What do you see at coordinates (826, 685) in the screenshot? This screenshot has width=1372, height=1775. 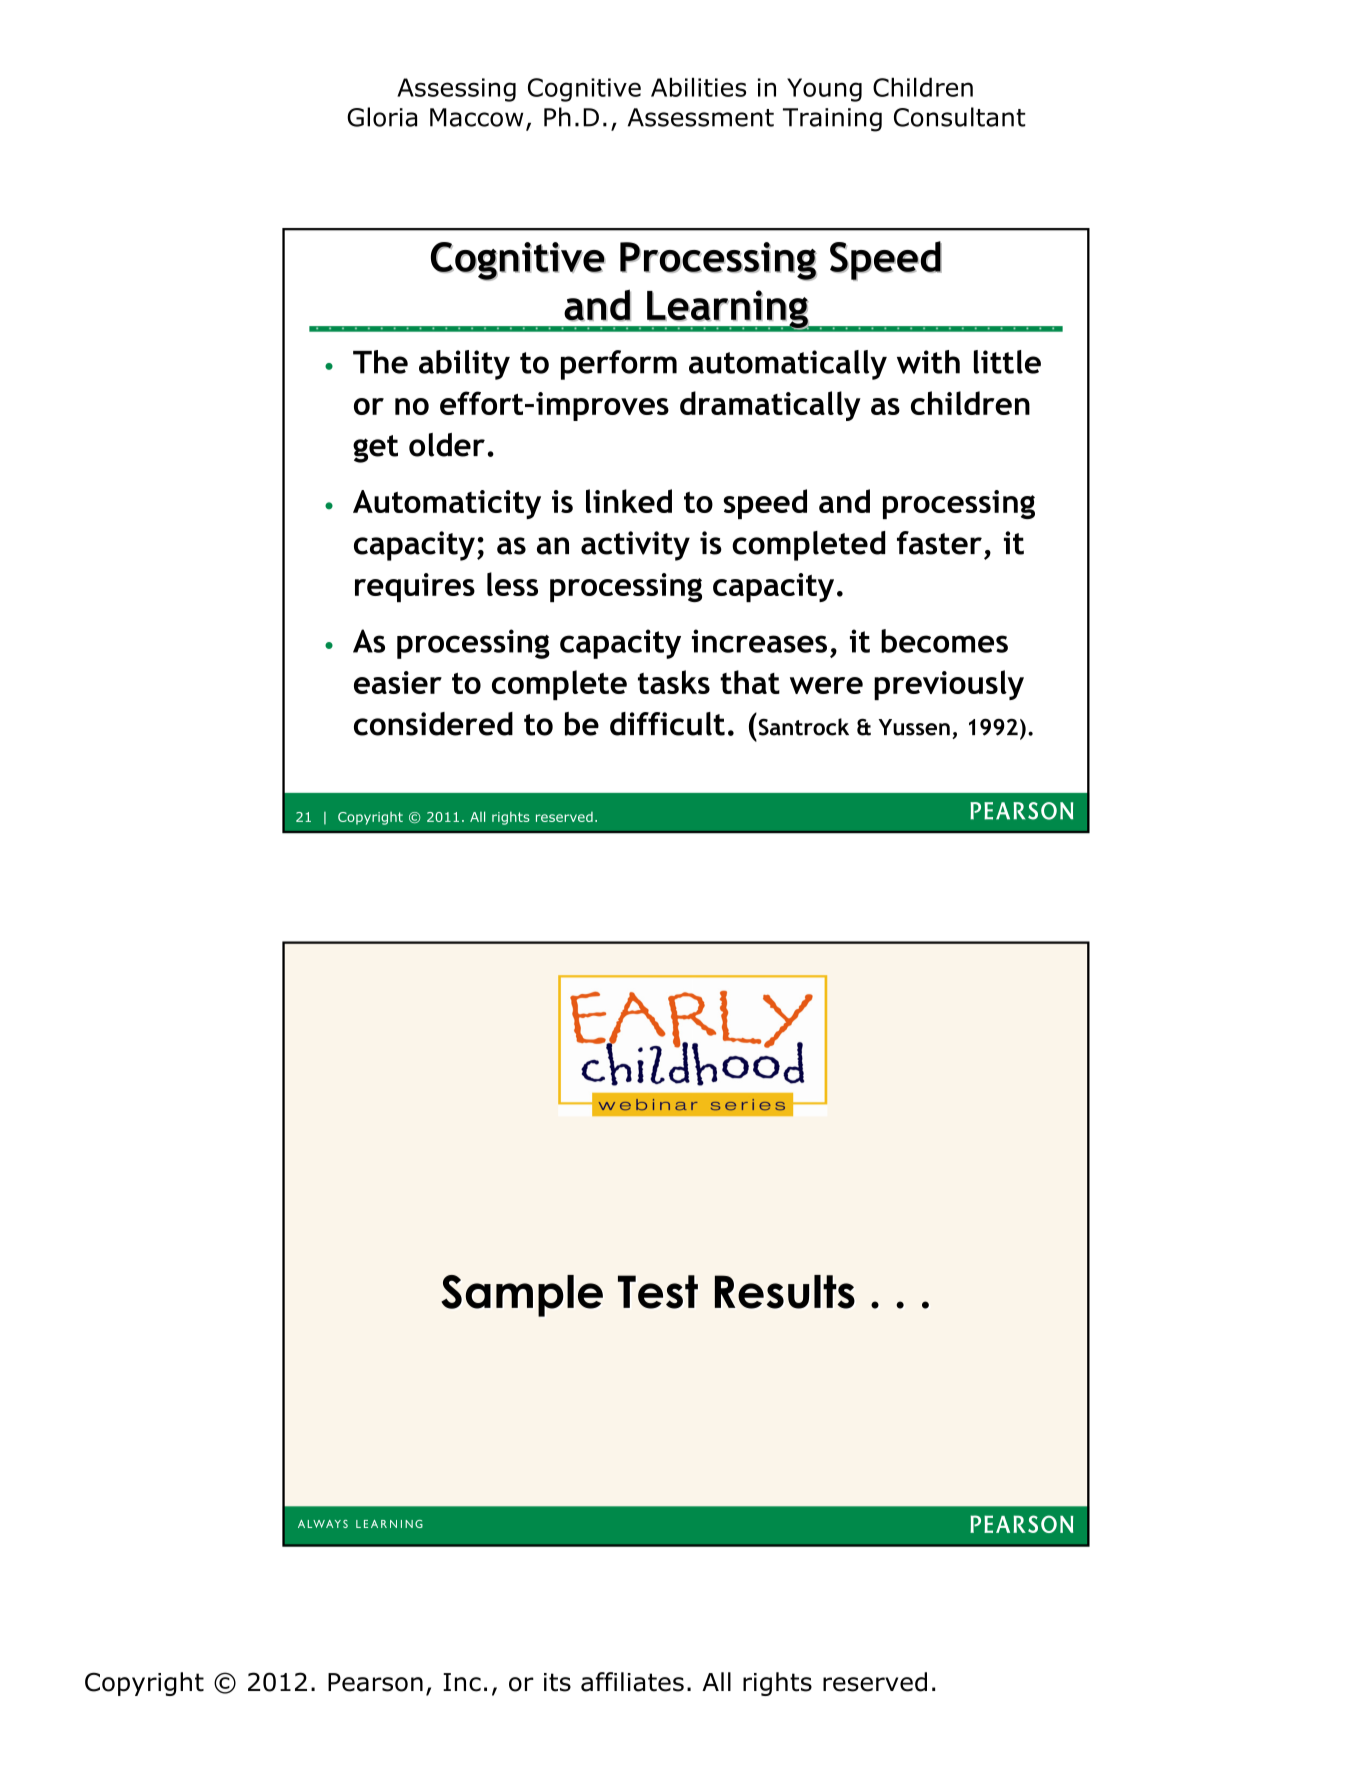 I see `were` at bounding box center [826, 685].
